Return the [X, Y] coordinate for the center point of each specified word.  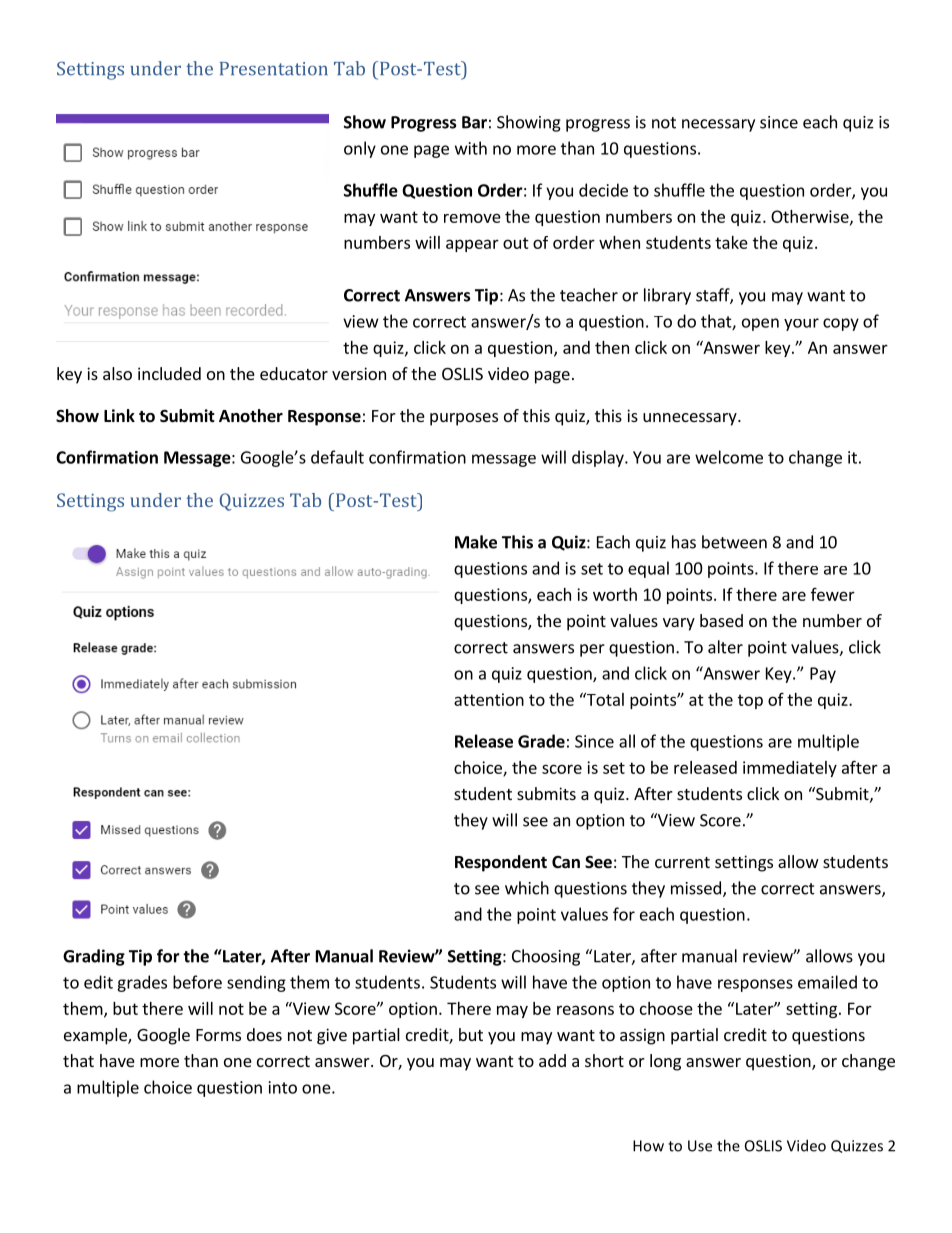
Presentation [274, 69]
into [283, 1087]
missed [696, 888]
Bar [474, 122]
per [592, 650]
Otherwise [811, 217]
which [527, 888]
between [734, 542]
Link [119, 415]
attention [489, 699]
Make [476, 542]
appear [472, 245]
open [760, 324]
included [169, 373]
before [197, 982]
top [750, 701]
